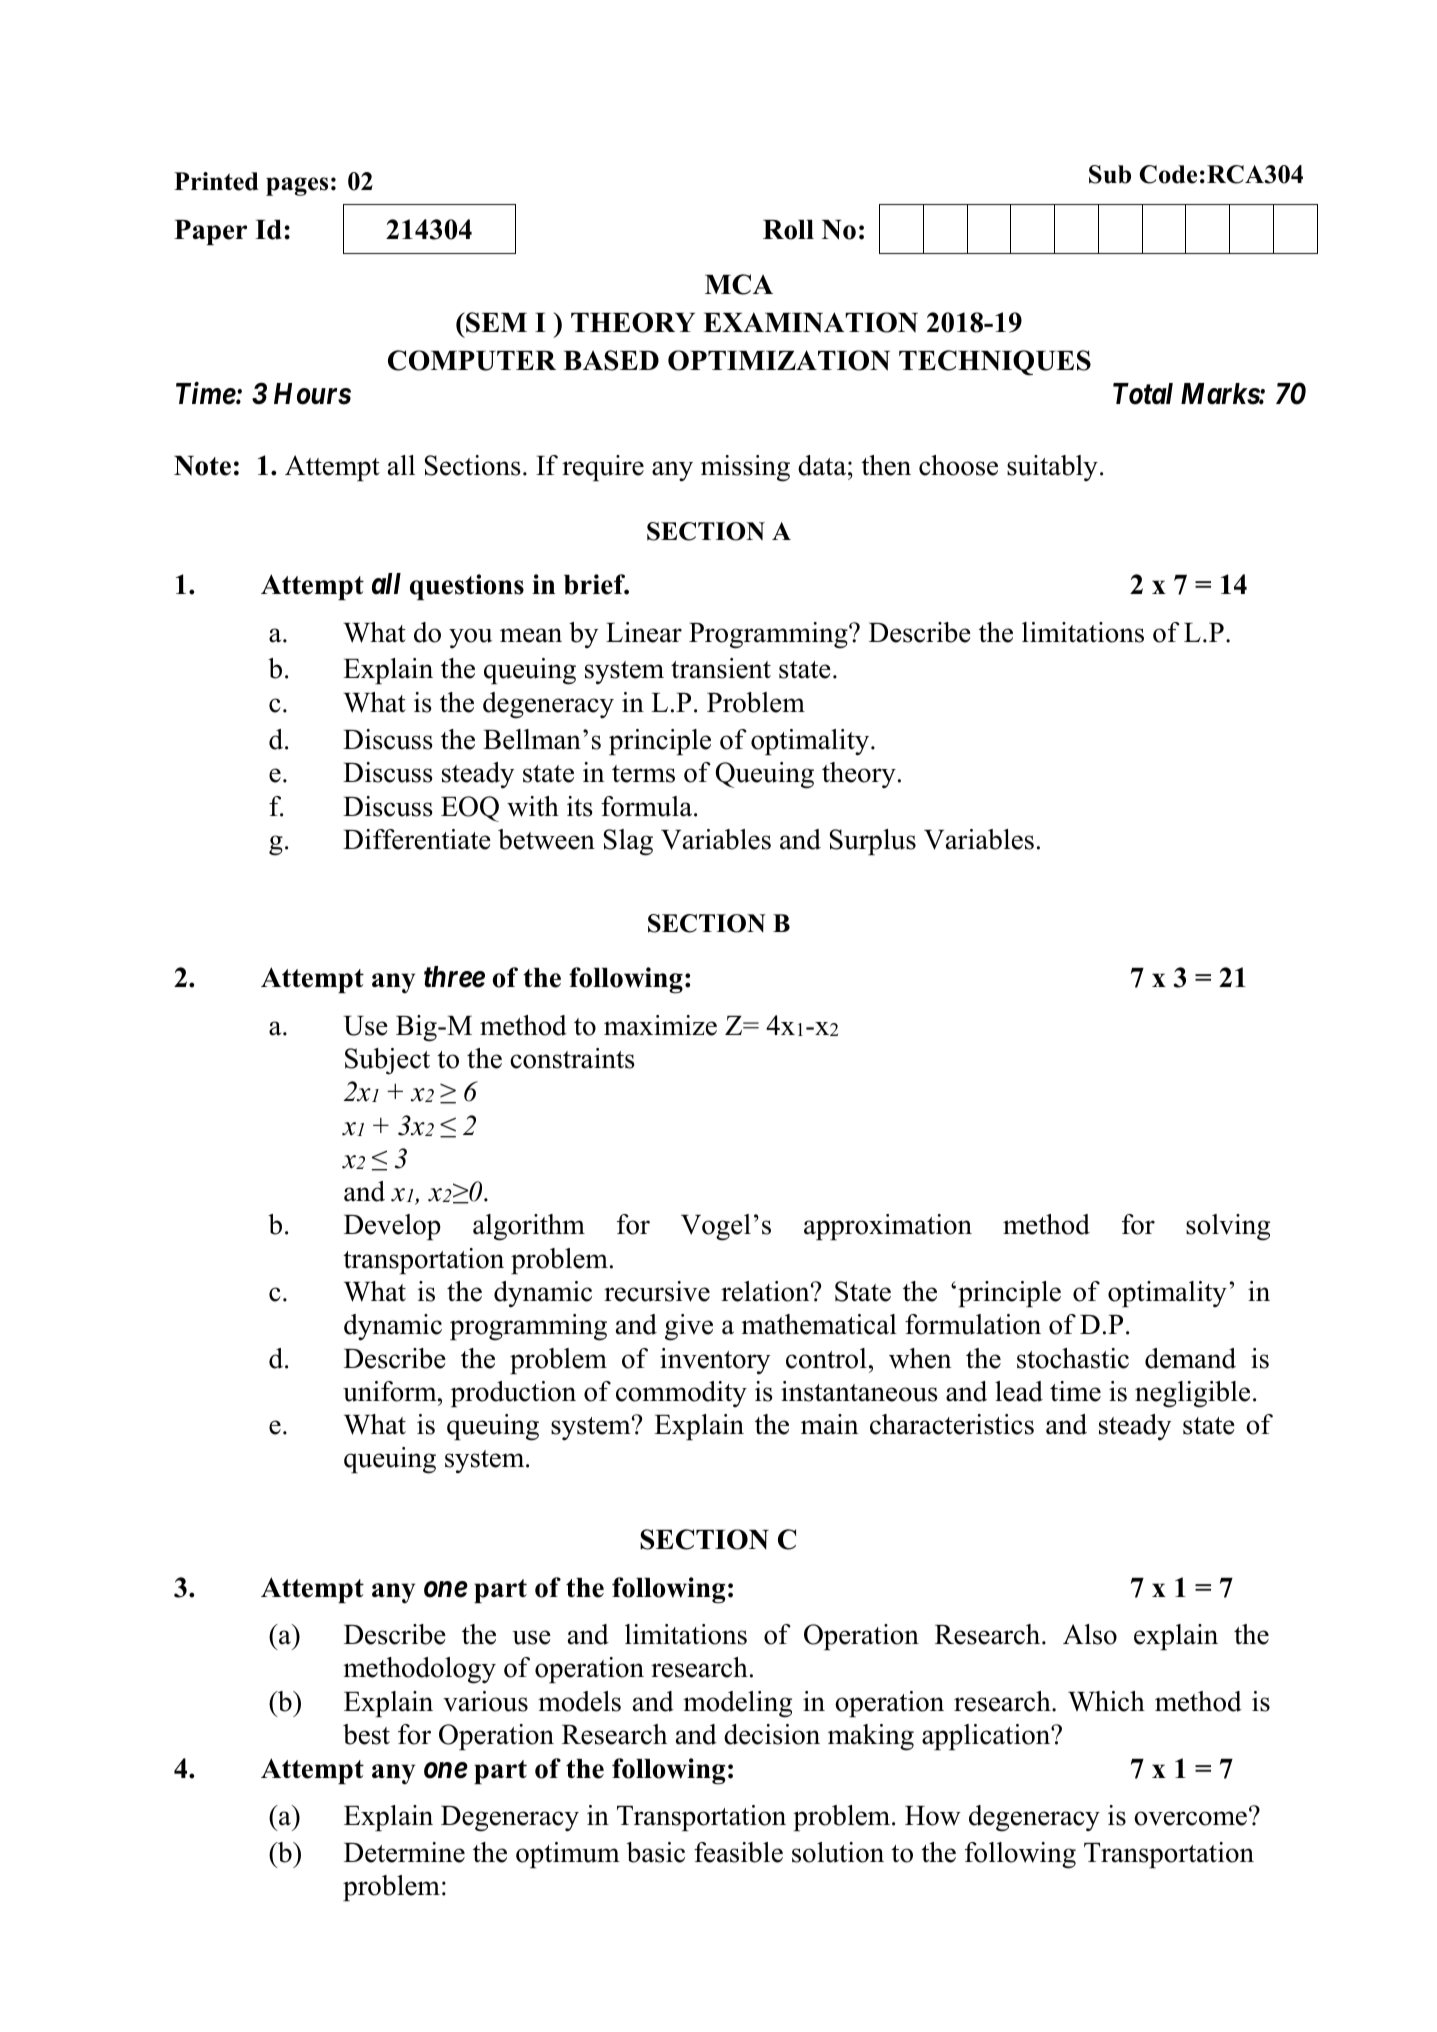 Image resolution: width=1437 pixels, height=2032 pixels. I want to click on pages, so click(297, 186).
